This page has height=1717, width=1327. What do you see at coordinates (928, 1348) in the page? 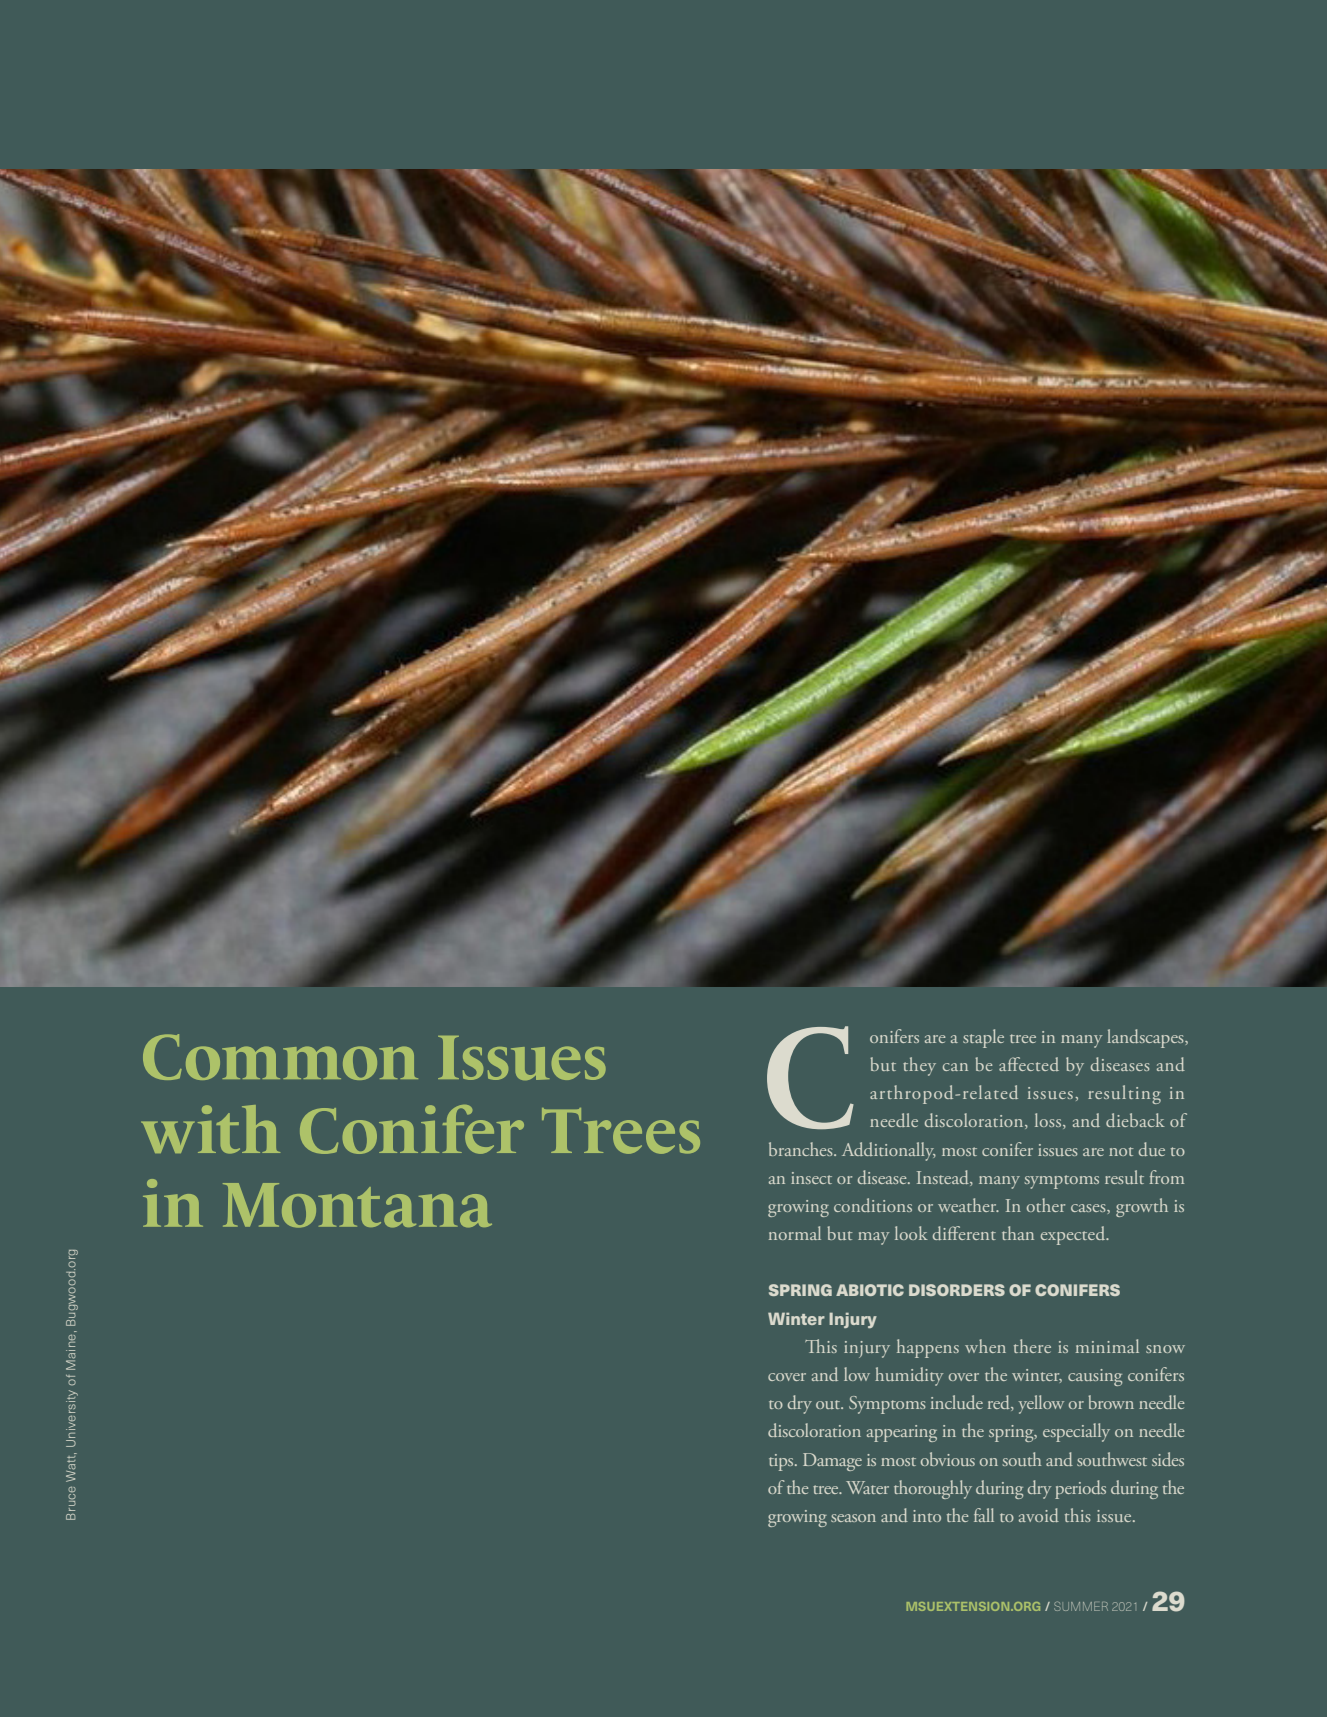
I see `happens` at bounding box center [928, 1348].
